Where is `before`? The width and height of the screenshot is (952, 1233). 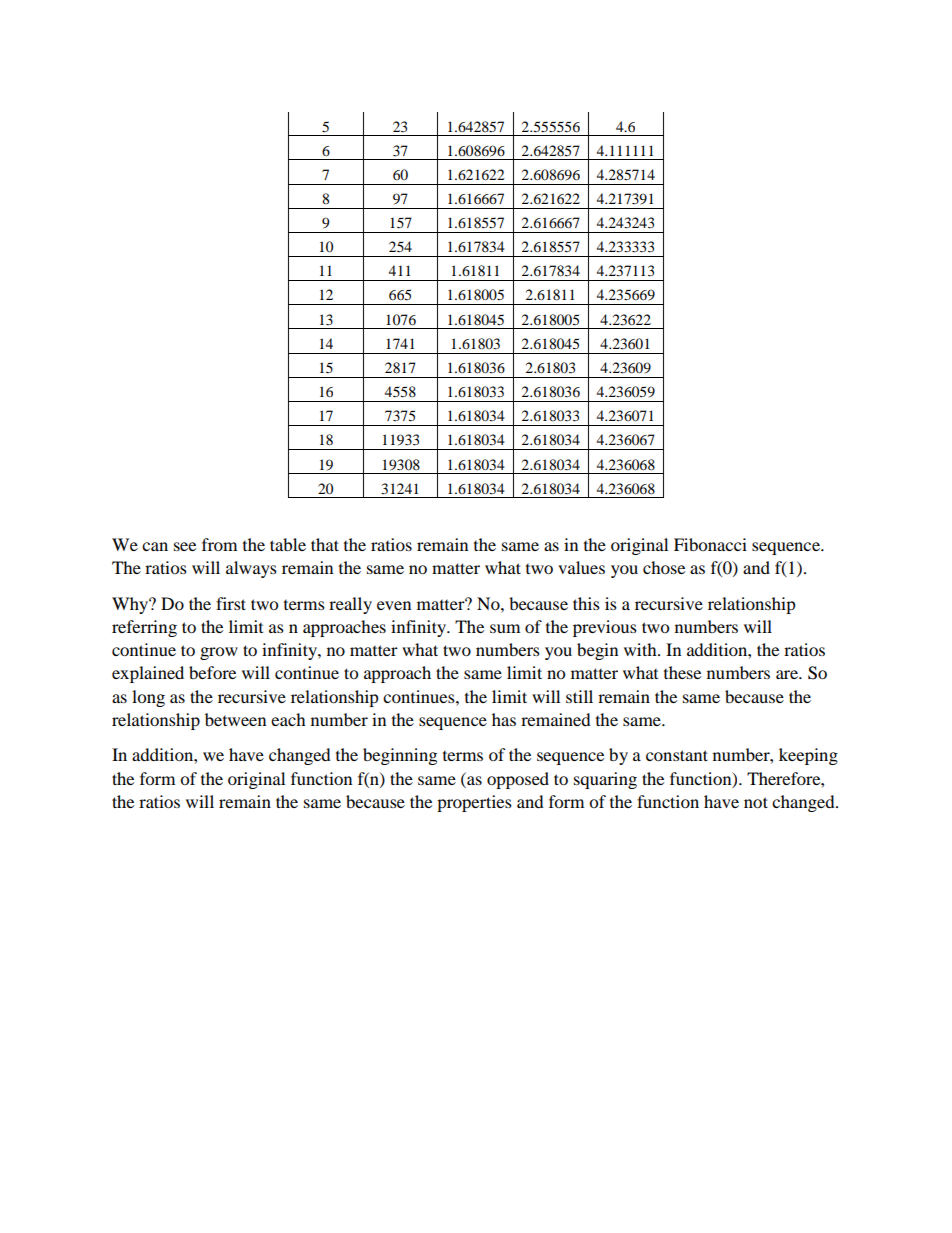 before is located at coordinates (212, 672).
